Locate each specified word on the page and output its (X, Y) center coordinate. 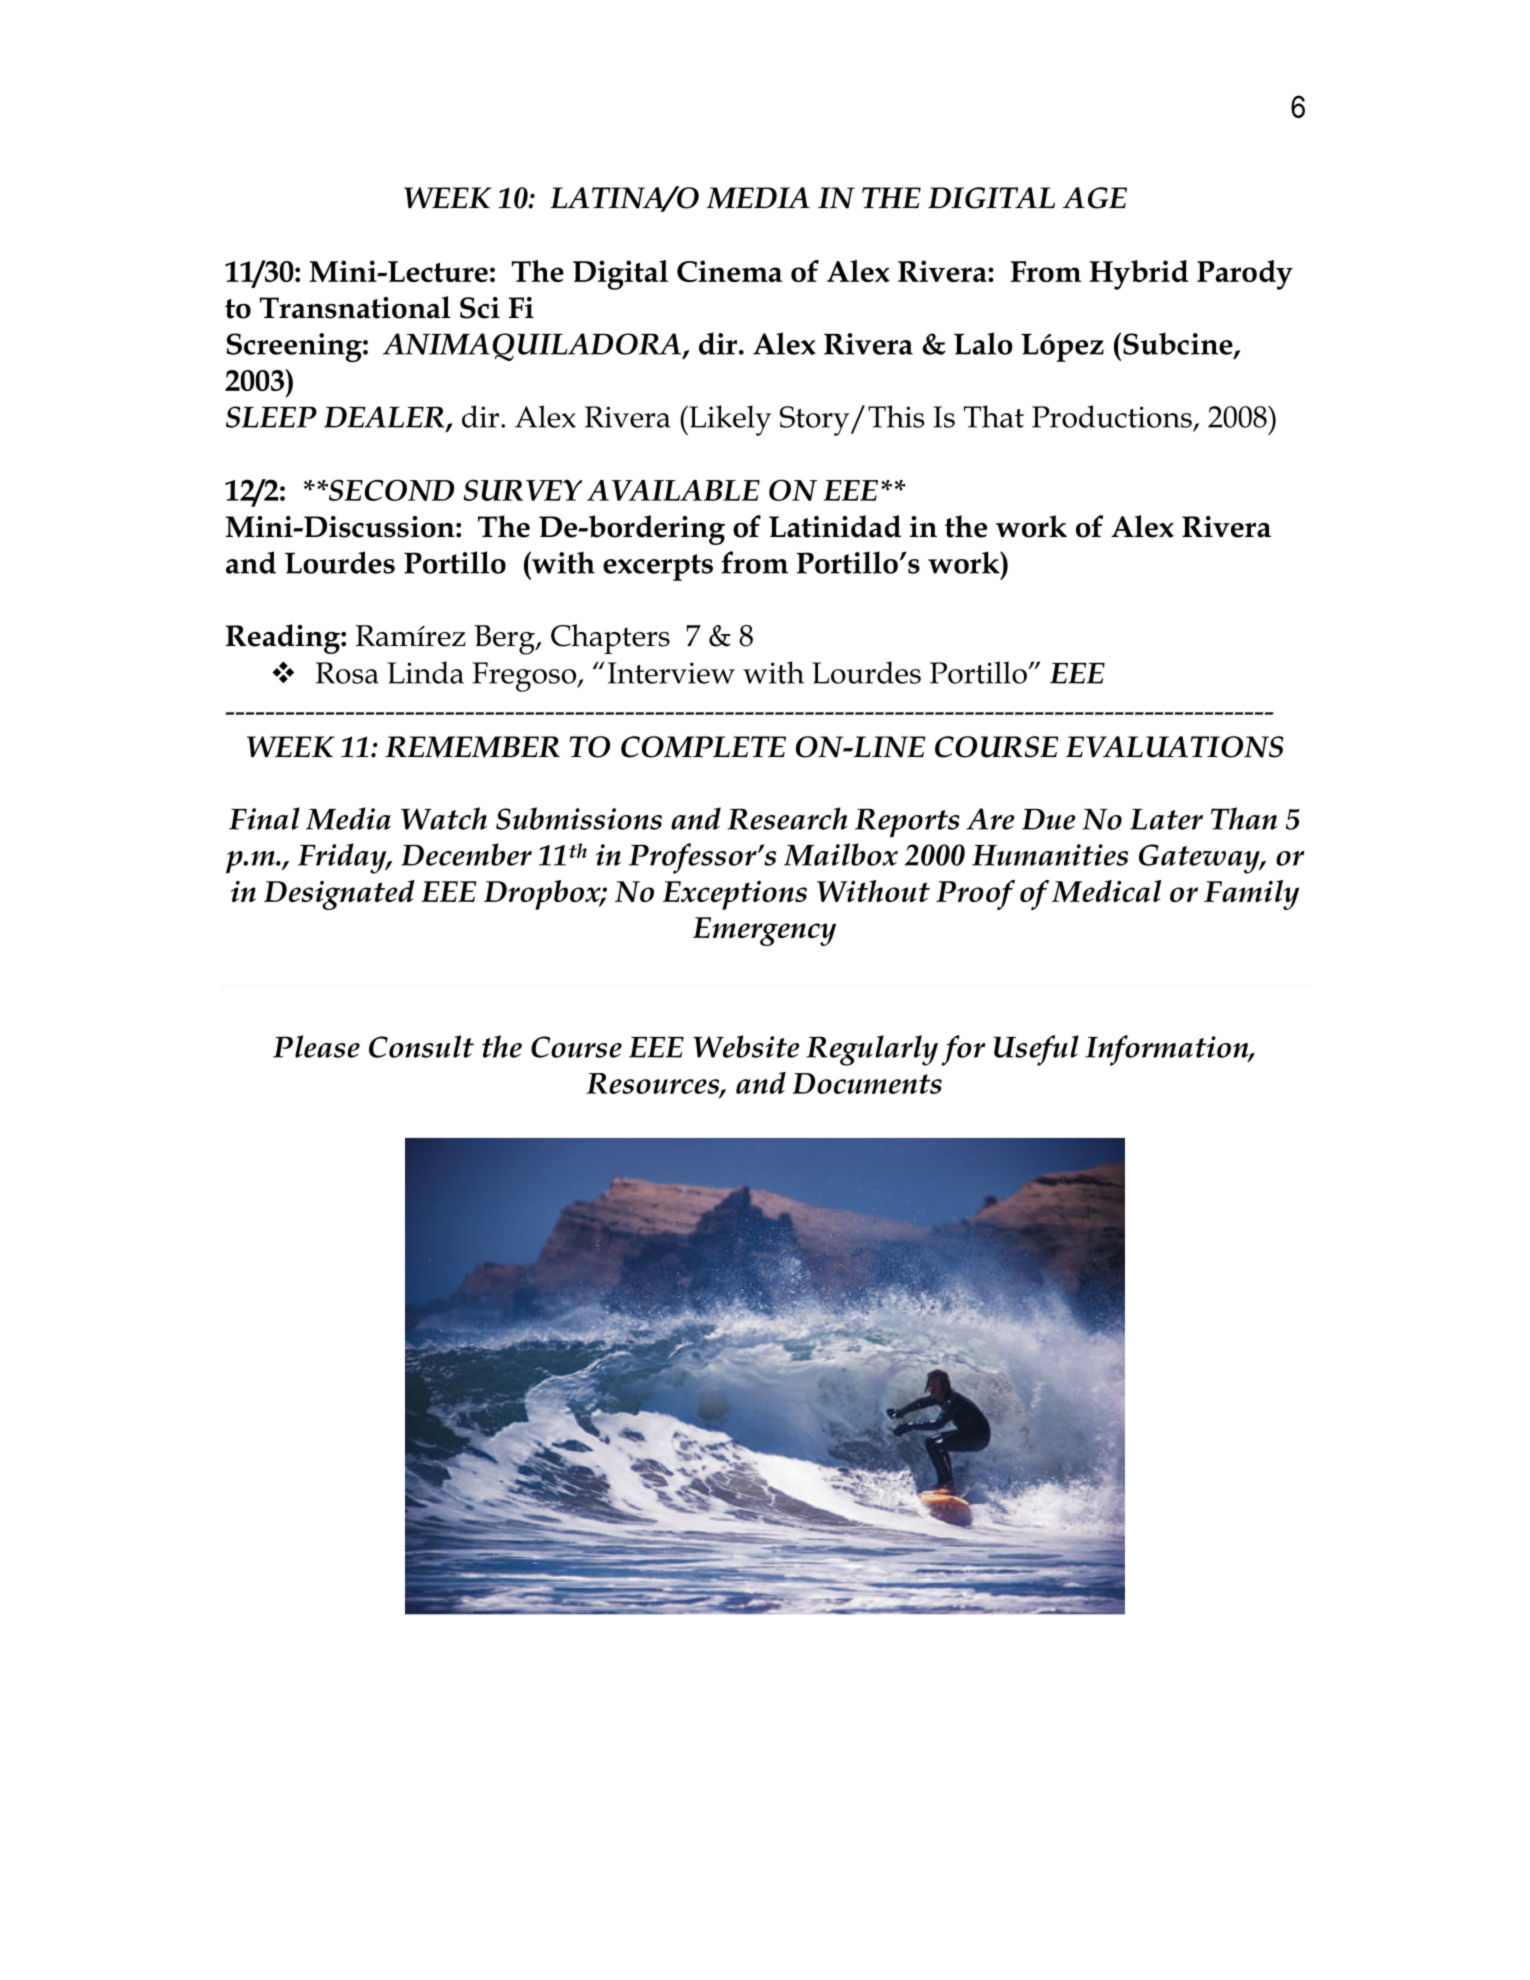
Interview (671, 673)
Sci (480, 308)
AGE (1095, 198)
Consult (421, 1046)
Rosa (347, 673)
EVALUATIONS (1174, 747)
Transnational (354, 307)
